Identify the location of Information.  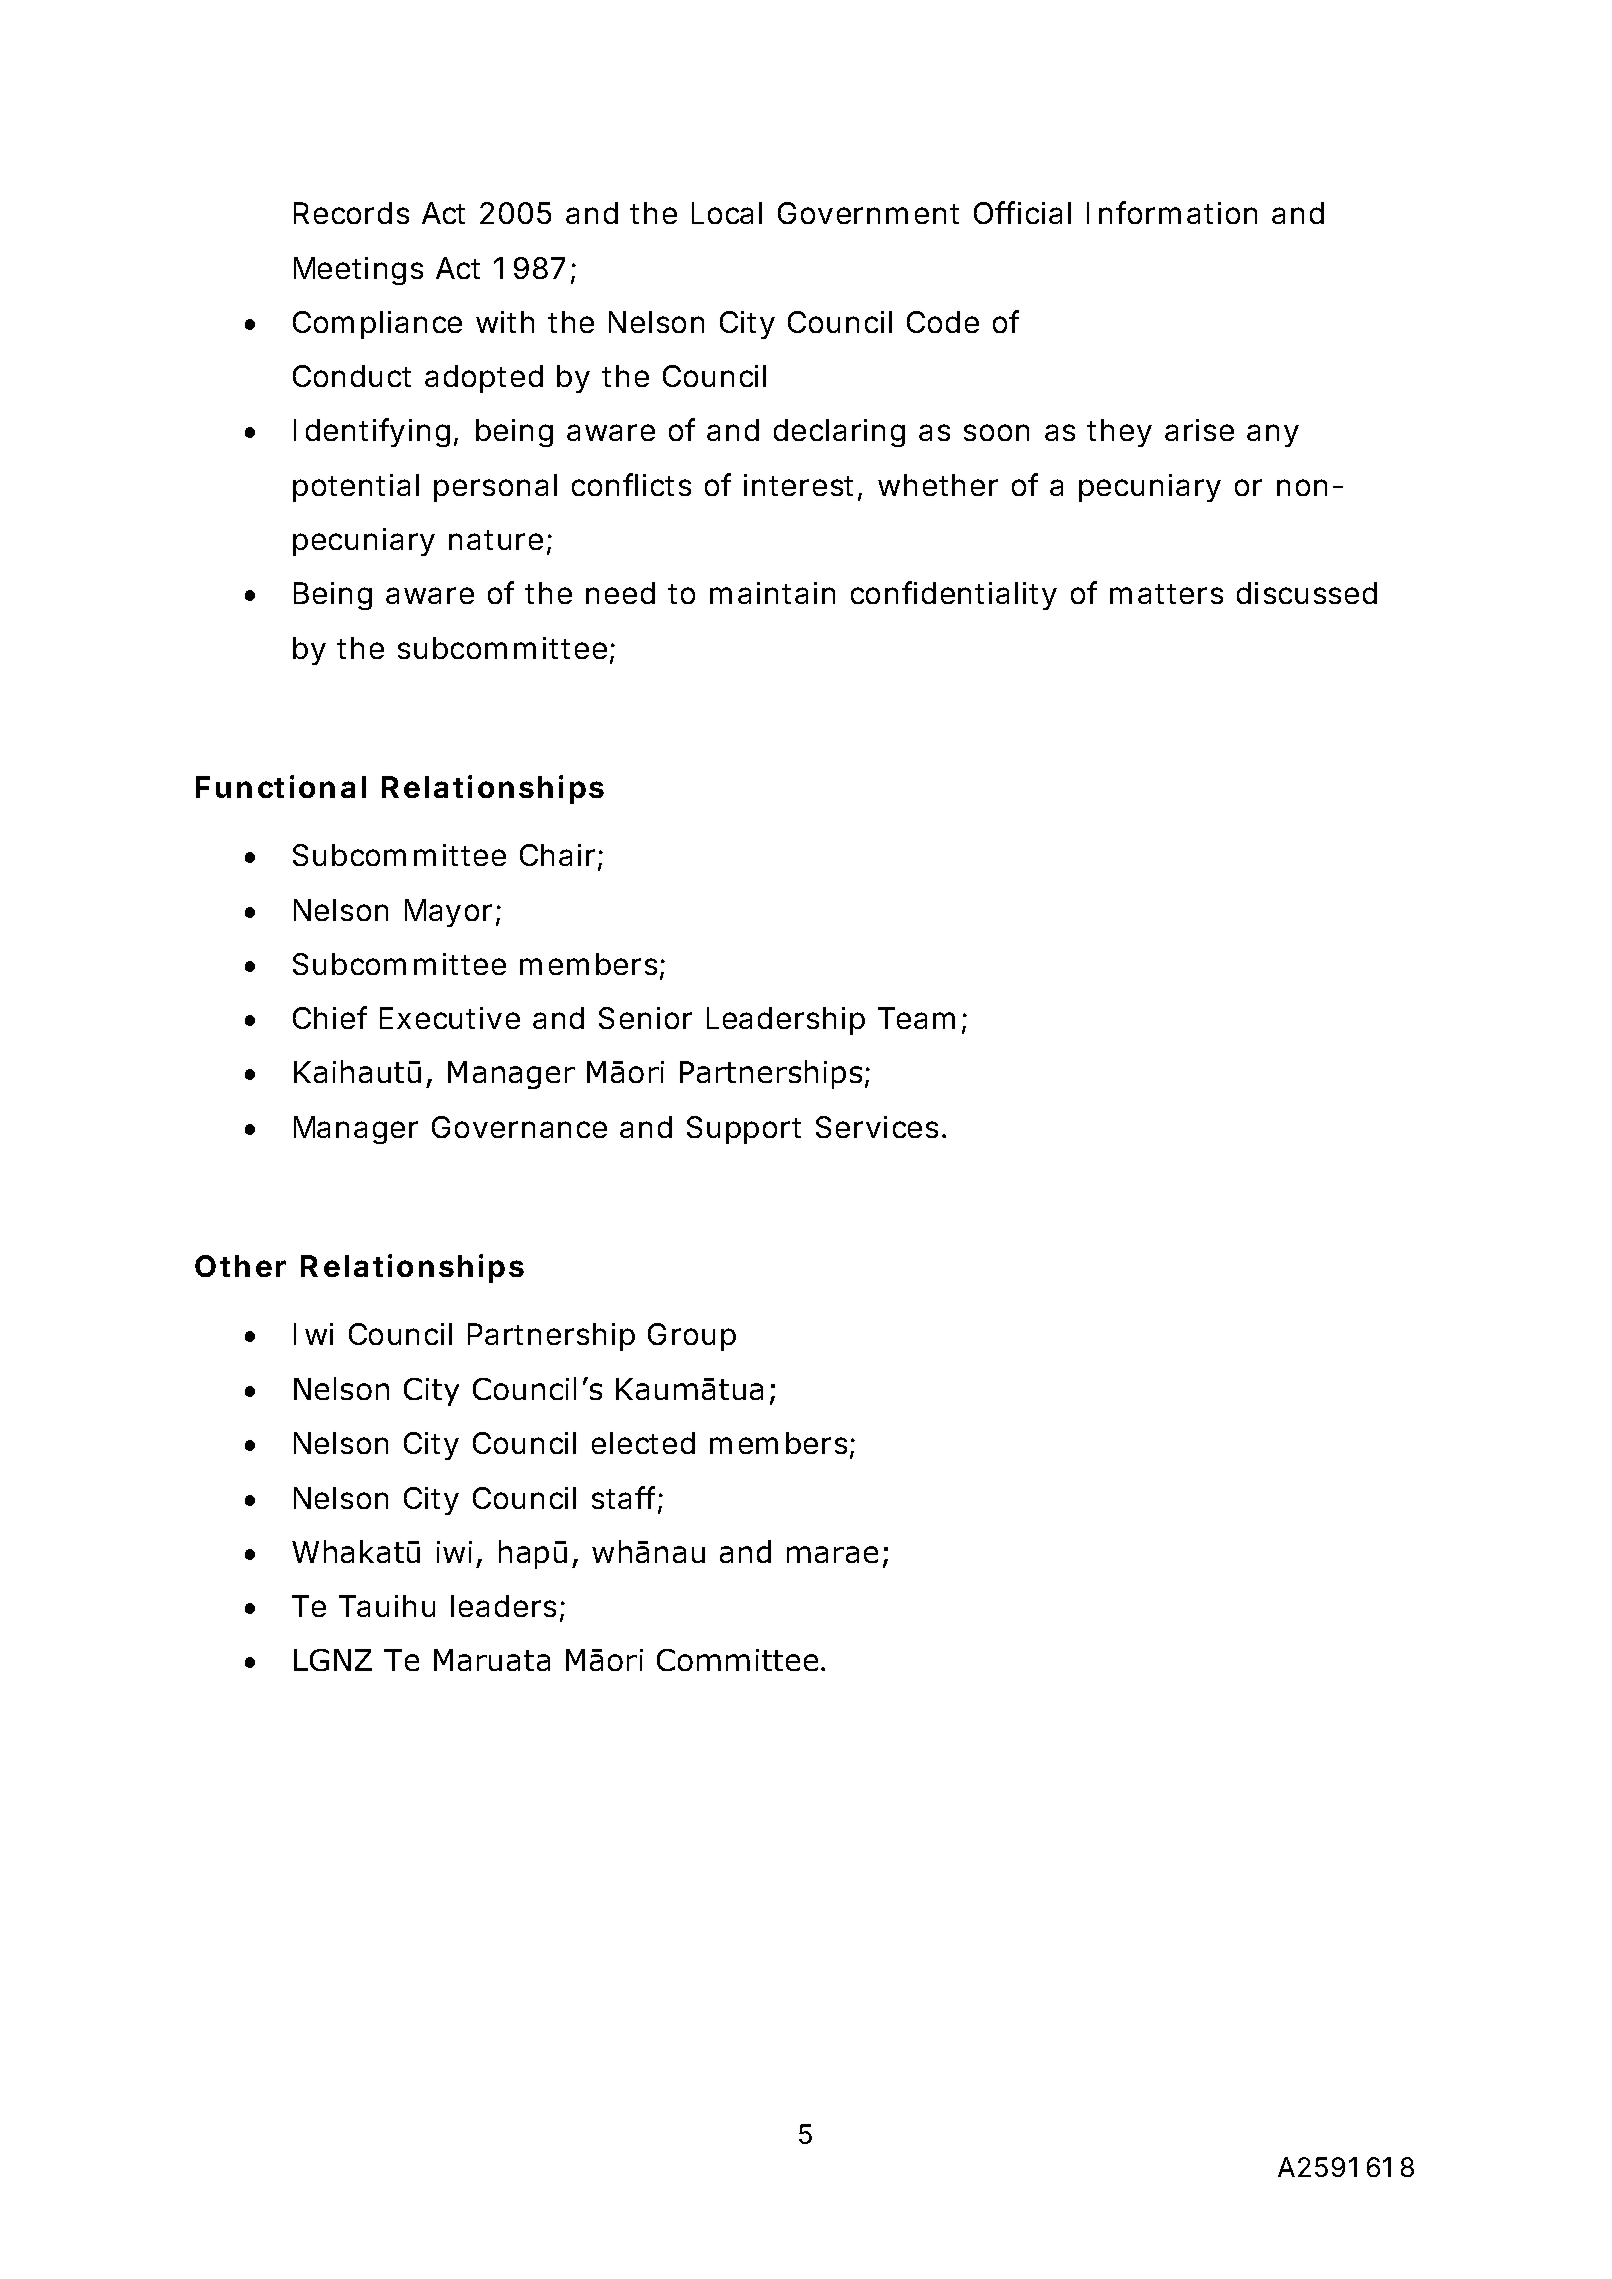
(1172, 212).
